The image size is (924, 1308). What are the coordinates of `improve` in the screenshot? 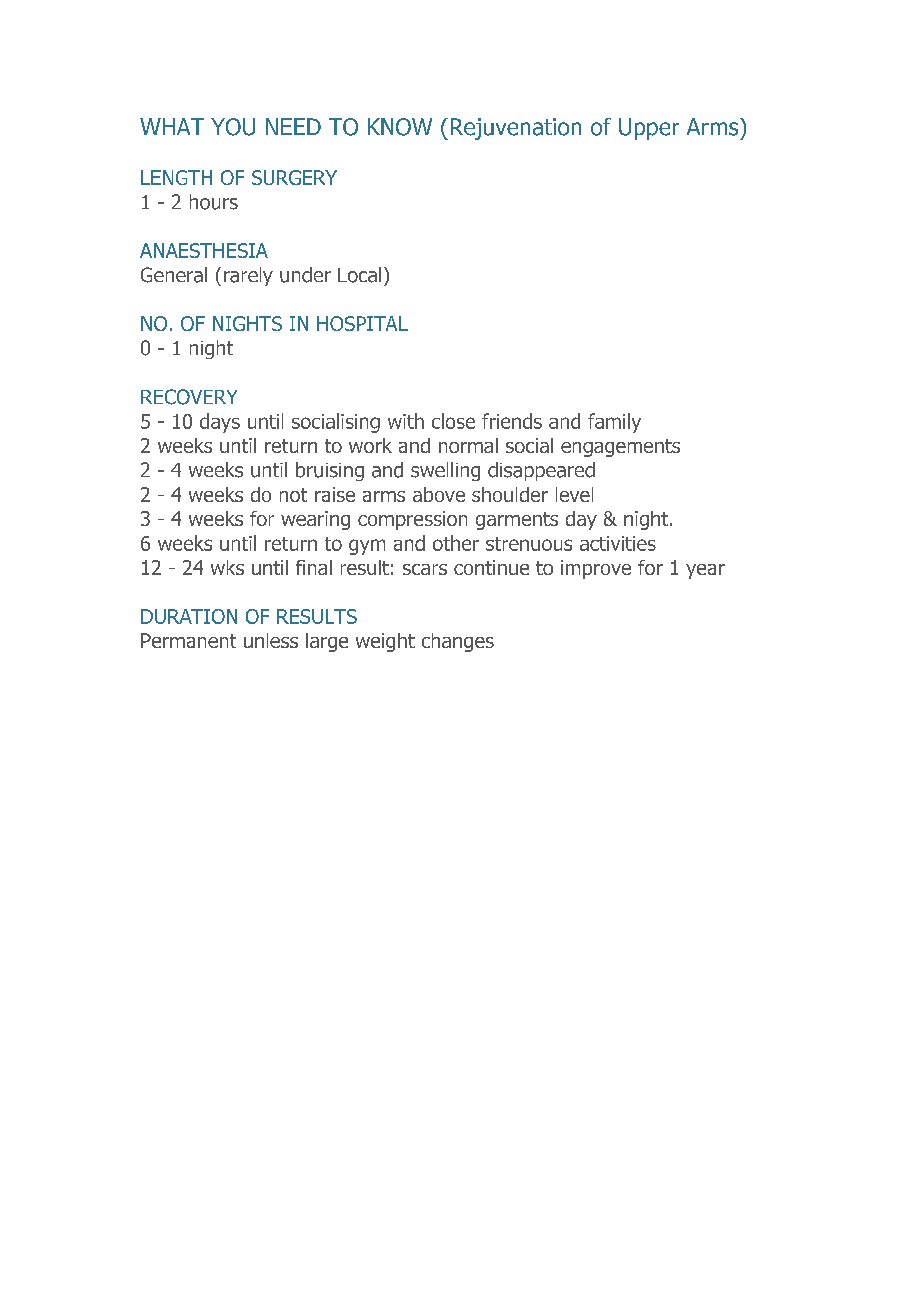 It's located at (596, 569).
